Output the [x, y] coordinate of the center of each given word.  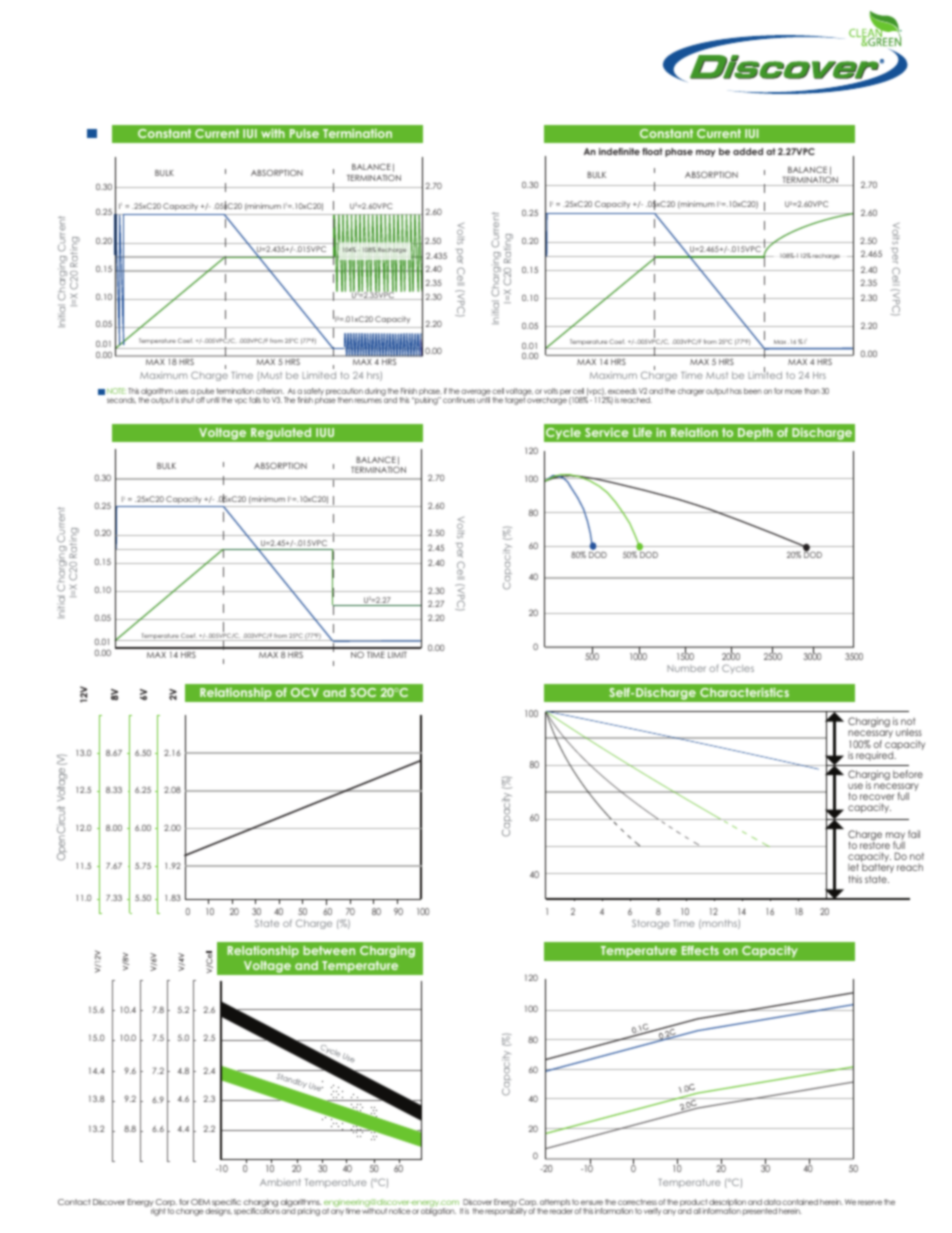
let [853, 867]
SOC [363, 692]
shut [187, 400]
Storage [651, 924]
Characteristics [744, 692]
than [812, 391]
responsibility [506, 1211]
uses [181, 391]
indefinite [619, 151]
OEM [200, 1202]
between [329, 950]
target [515, 400]
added [748, 151]
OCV [305, 692]
